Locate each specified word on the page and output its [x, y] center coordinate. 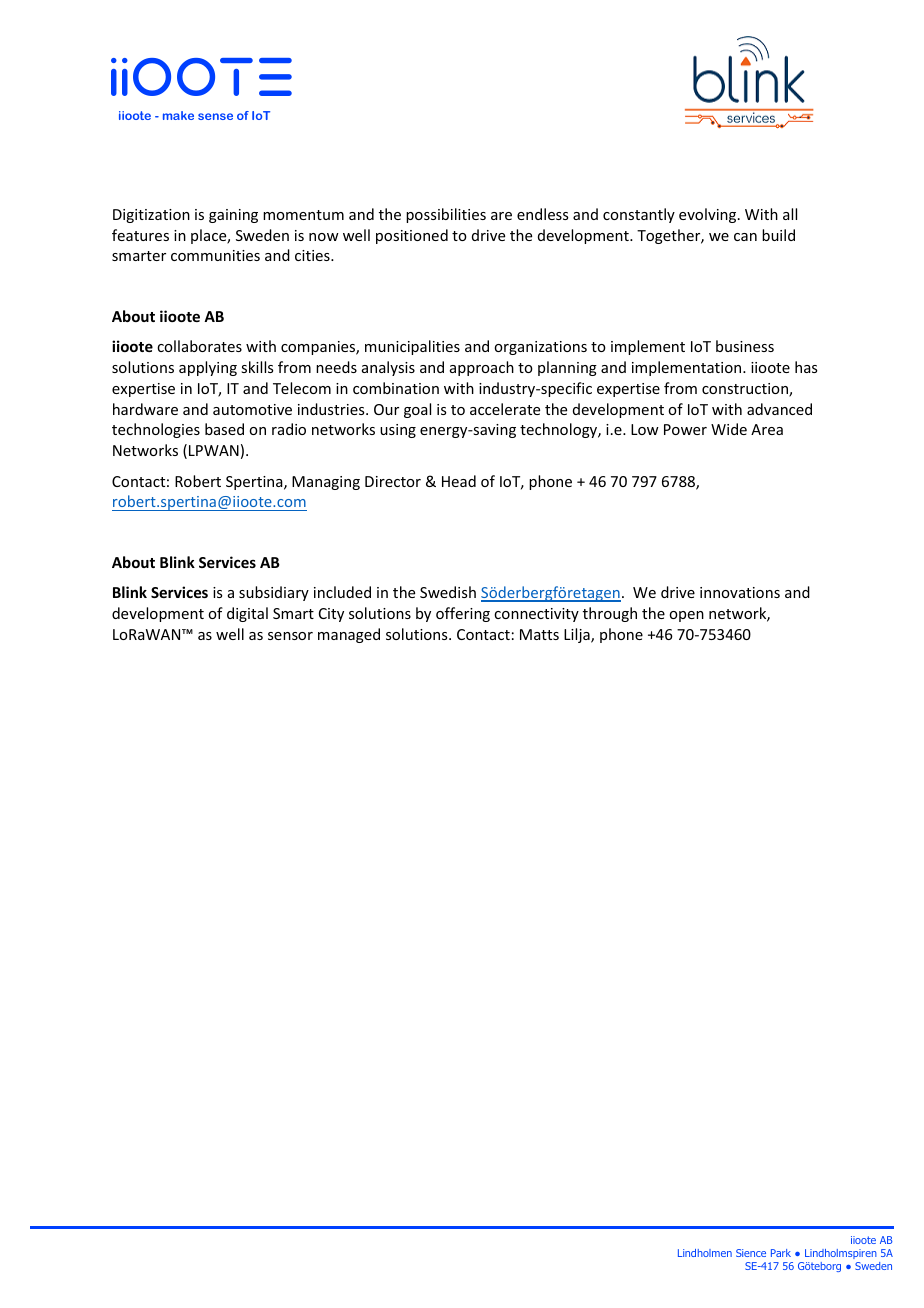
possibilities [446, 215]
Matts [539, 634]
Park [781, 1253]
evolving [709, 215]
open [686, 616]
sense [215, 116]
